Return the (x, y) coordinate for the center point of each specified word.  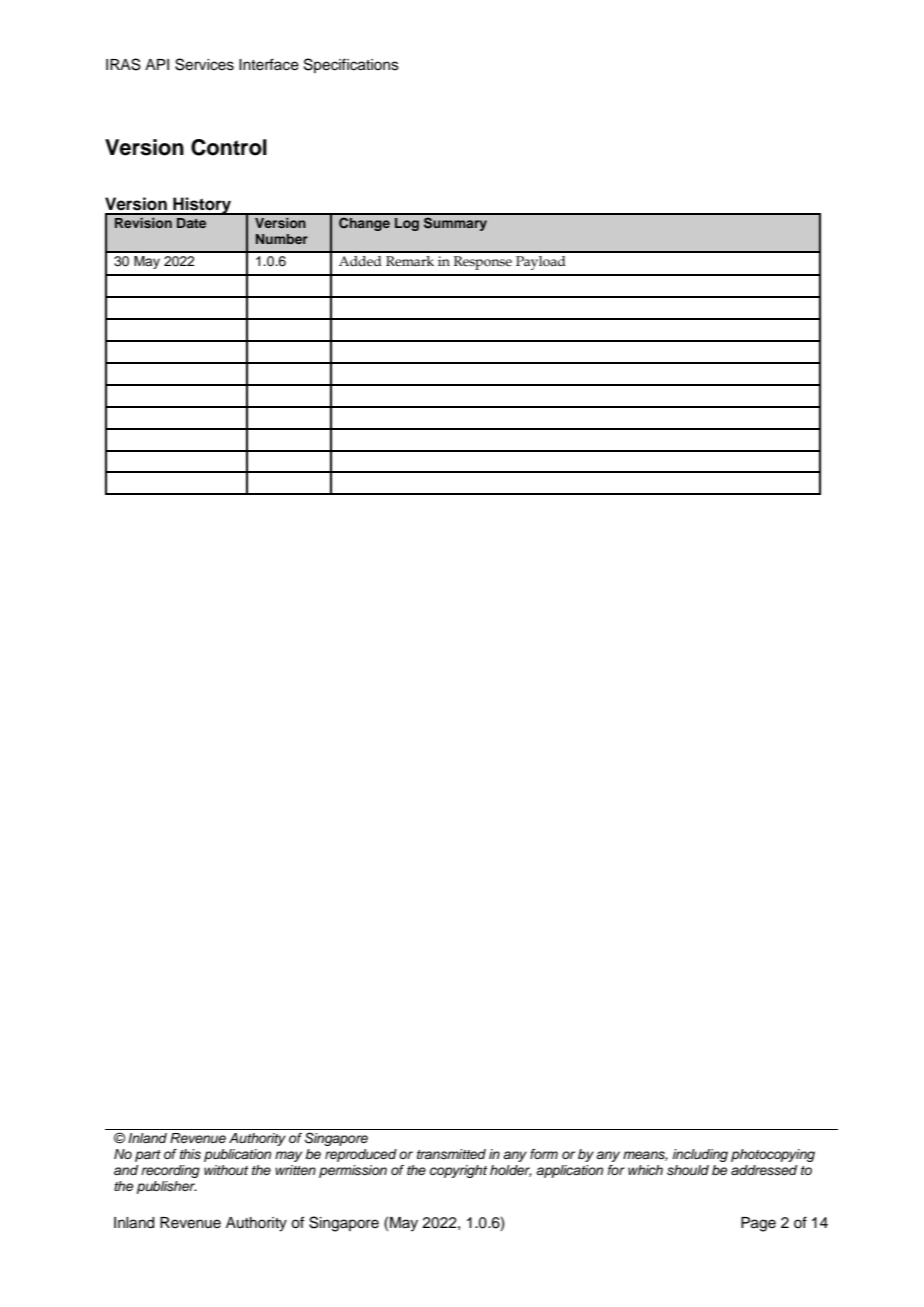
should (688, 1170)
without (226, 1170)
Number (282, 239)
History (202, 206)
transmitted (451, 1154)
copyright (458, 1171)
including (700, 1155)
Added (360, 261)
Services (204, 64)
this (190, 1154)
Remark (410, 261)
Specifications (351, 65)
